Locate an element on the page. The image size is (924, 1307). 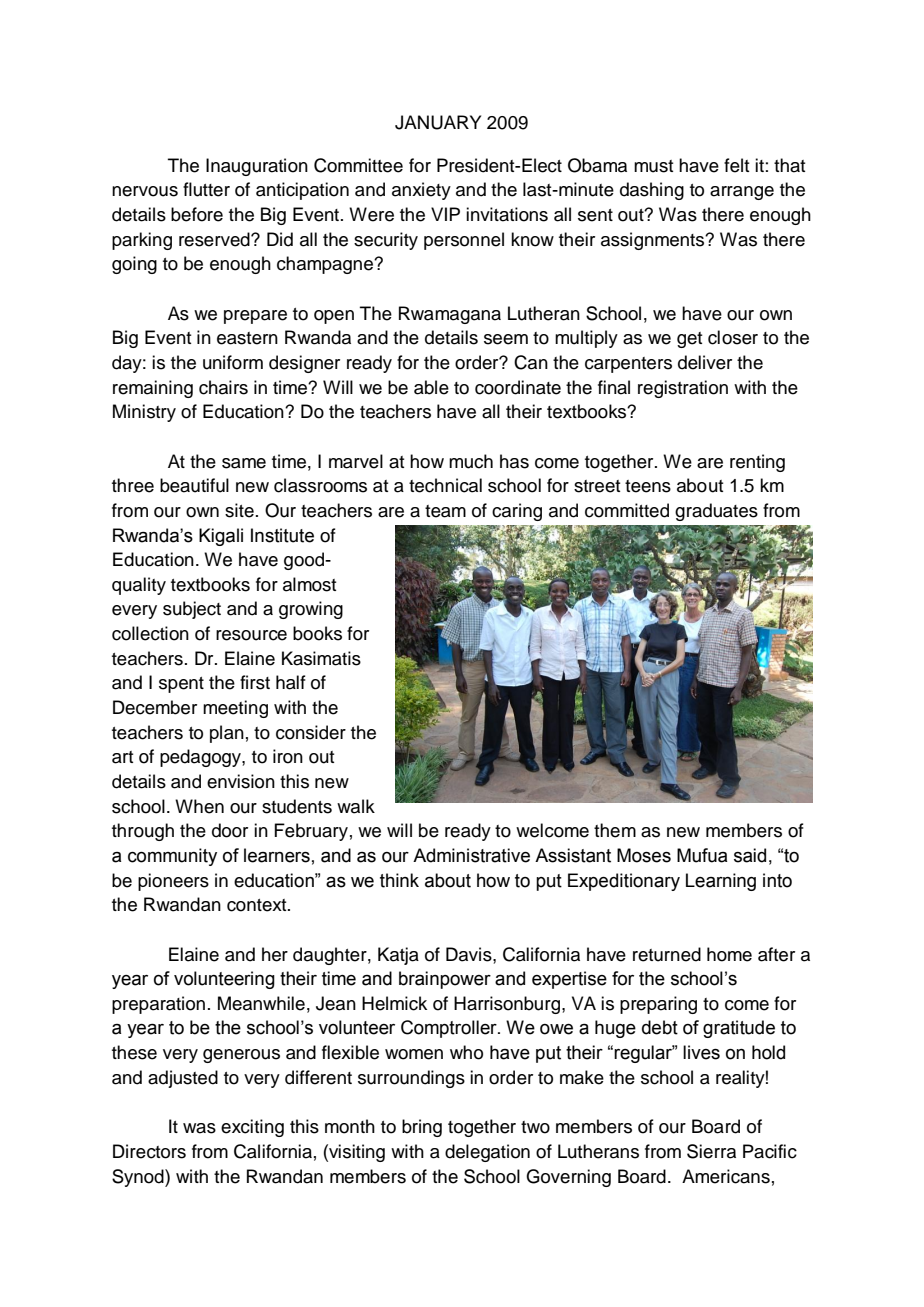
flutter is located at coordinates (206, 189).
